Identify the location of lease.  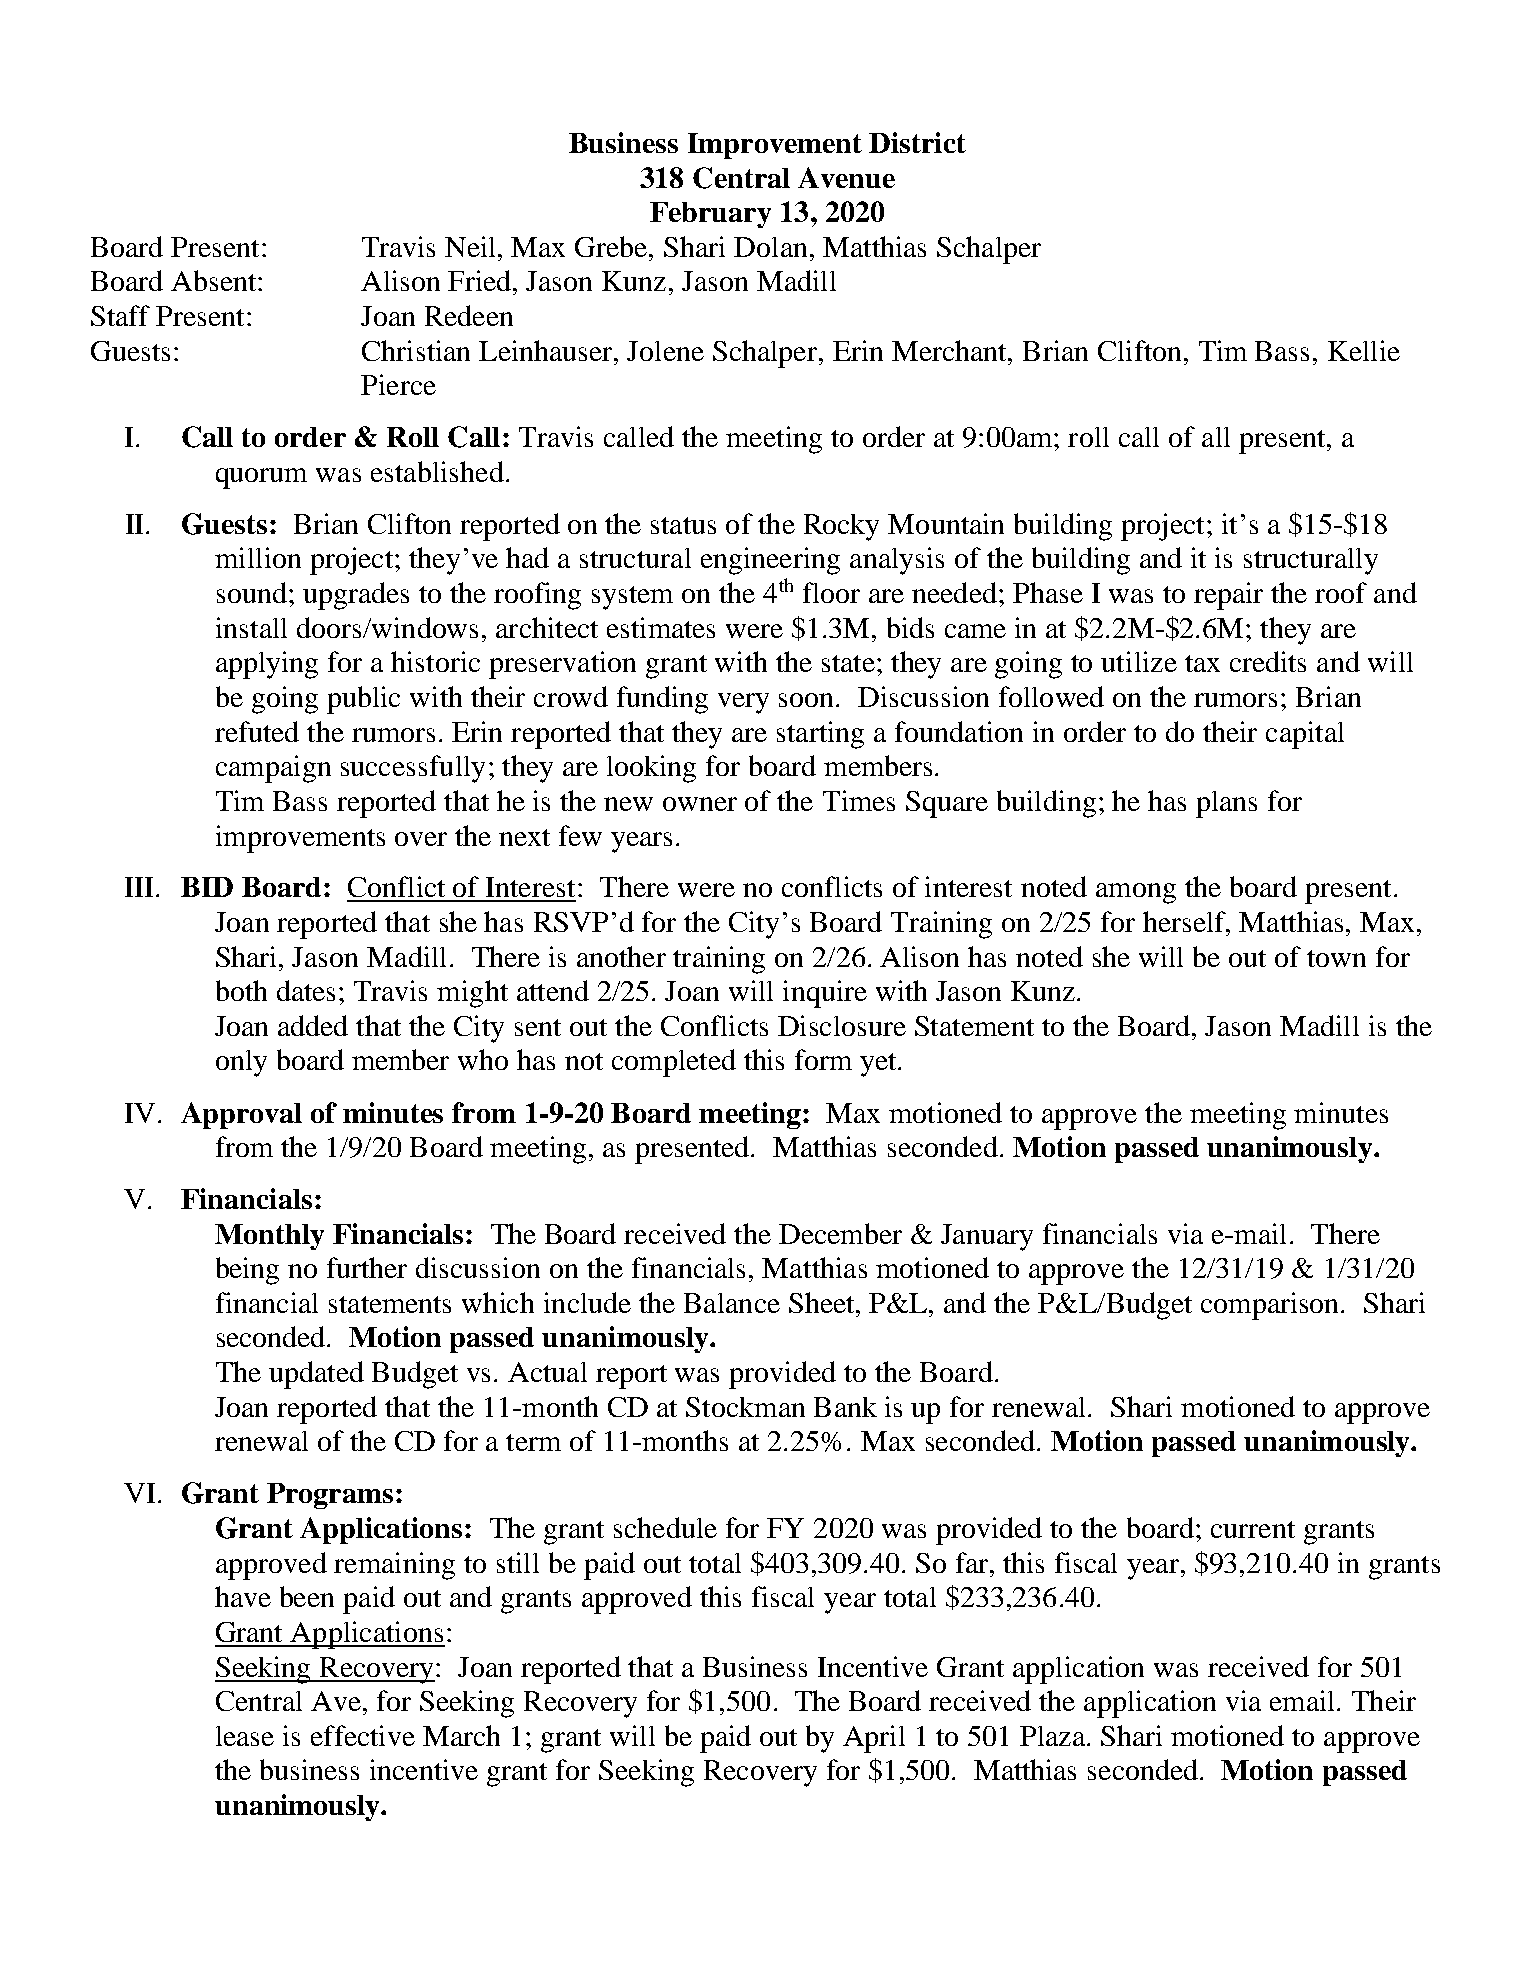
(245, 1736).
